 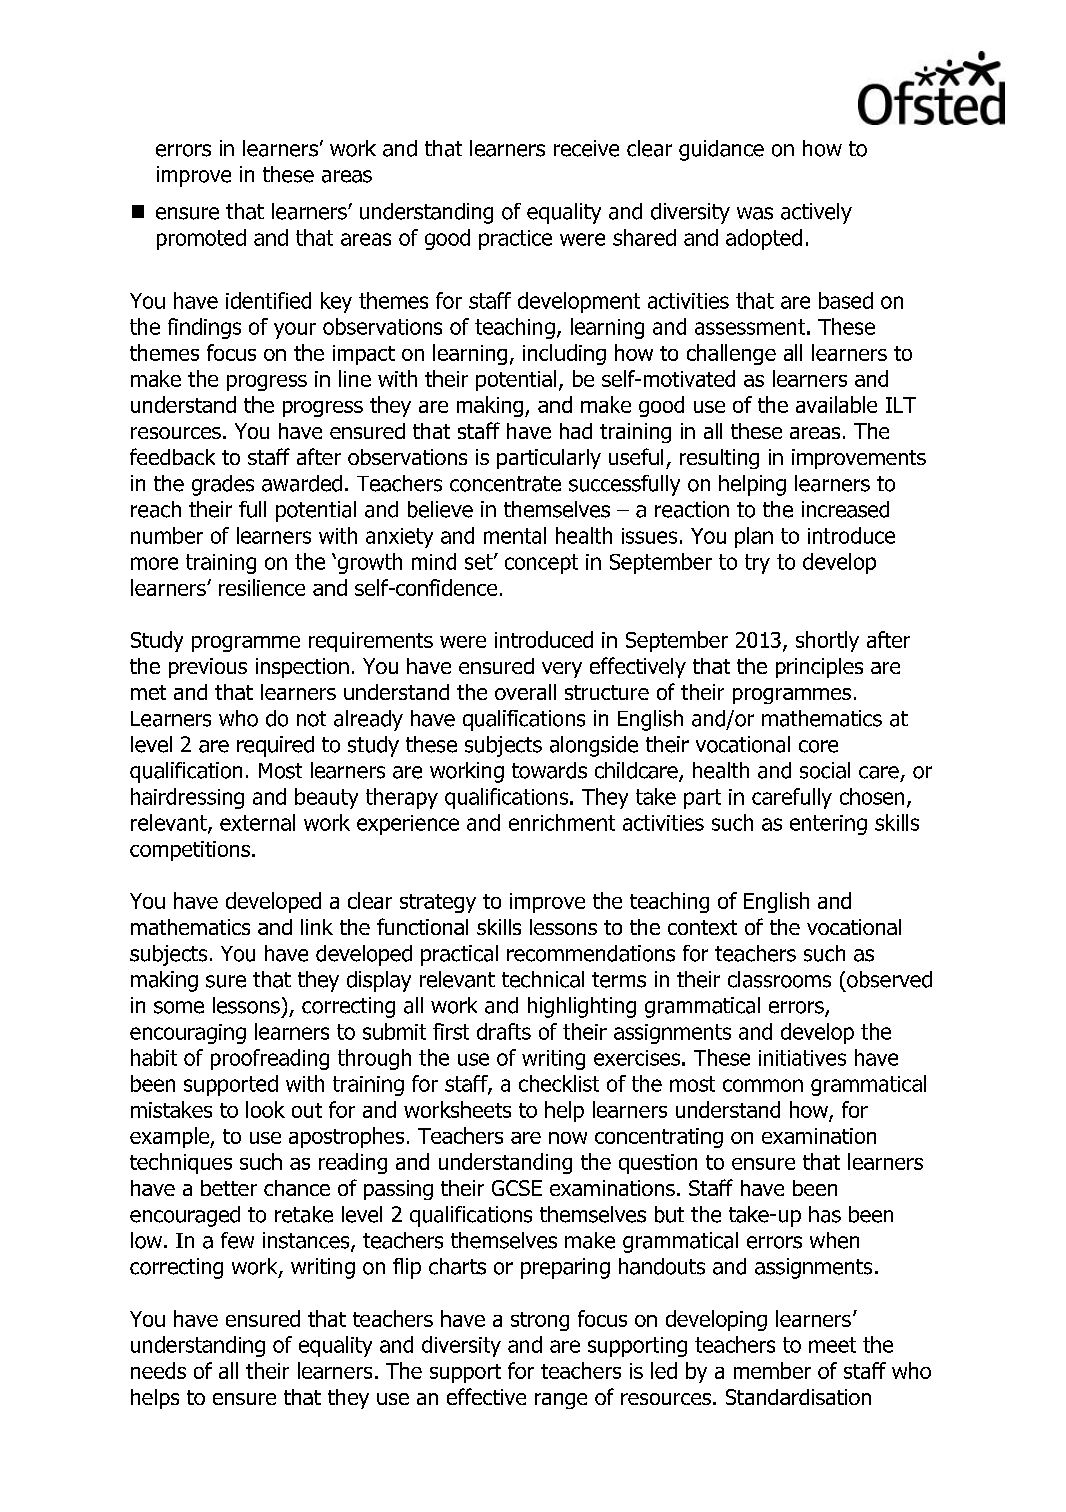 I want to click on needs, so click(x=158, y=1370).
